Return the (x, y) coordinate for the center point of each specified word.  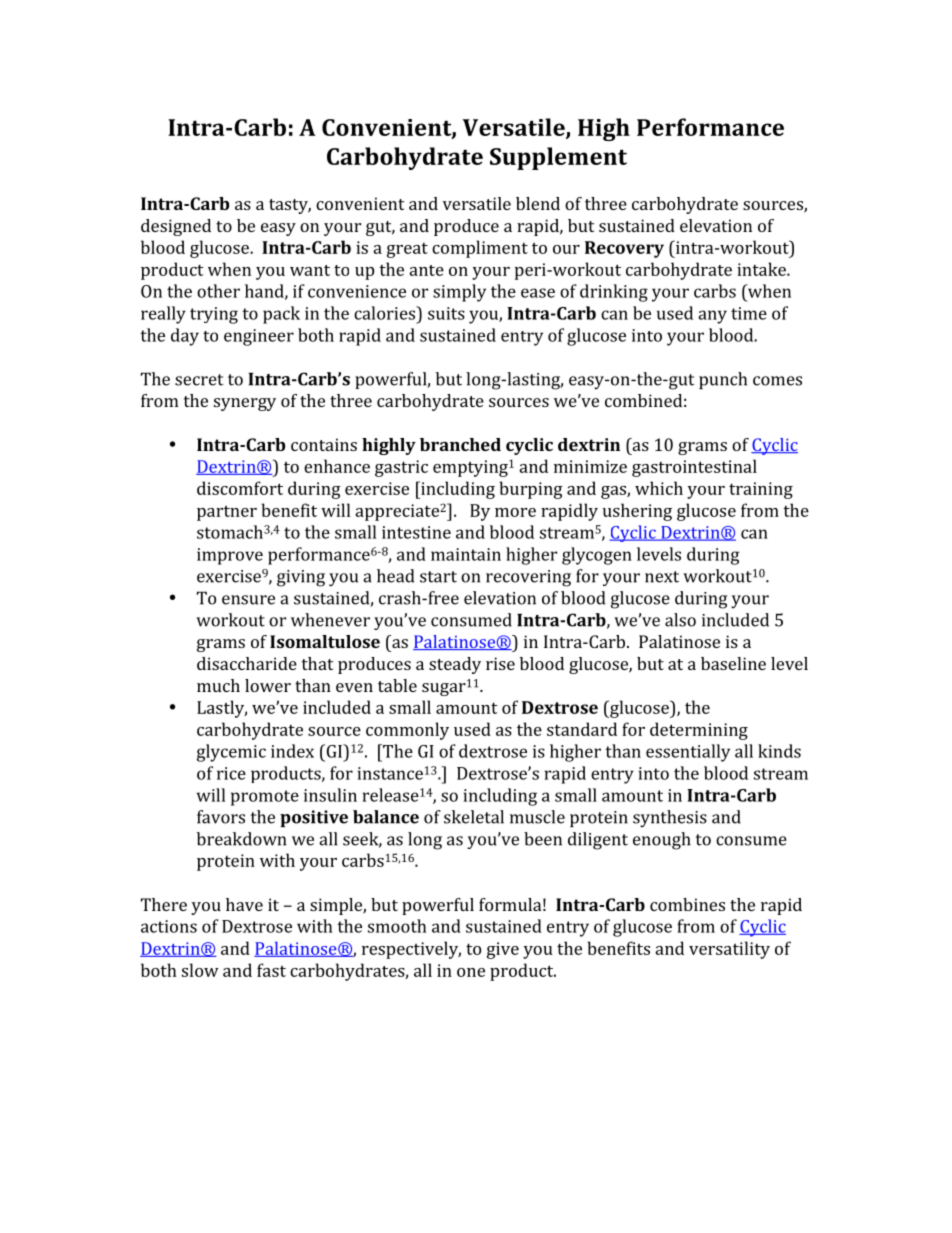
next (662, 577)
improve (230, 556)
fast (271, 970)
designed (176, 227)
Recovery (624, 249)
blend (538, 203)
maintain (466, 554)
